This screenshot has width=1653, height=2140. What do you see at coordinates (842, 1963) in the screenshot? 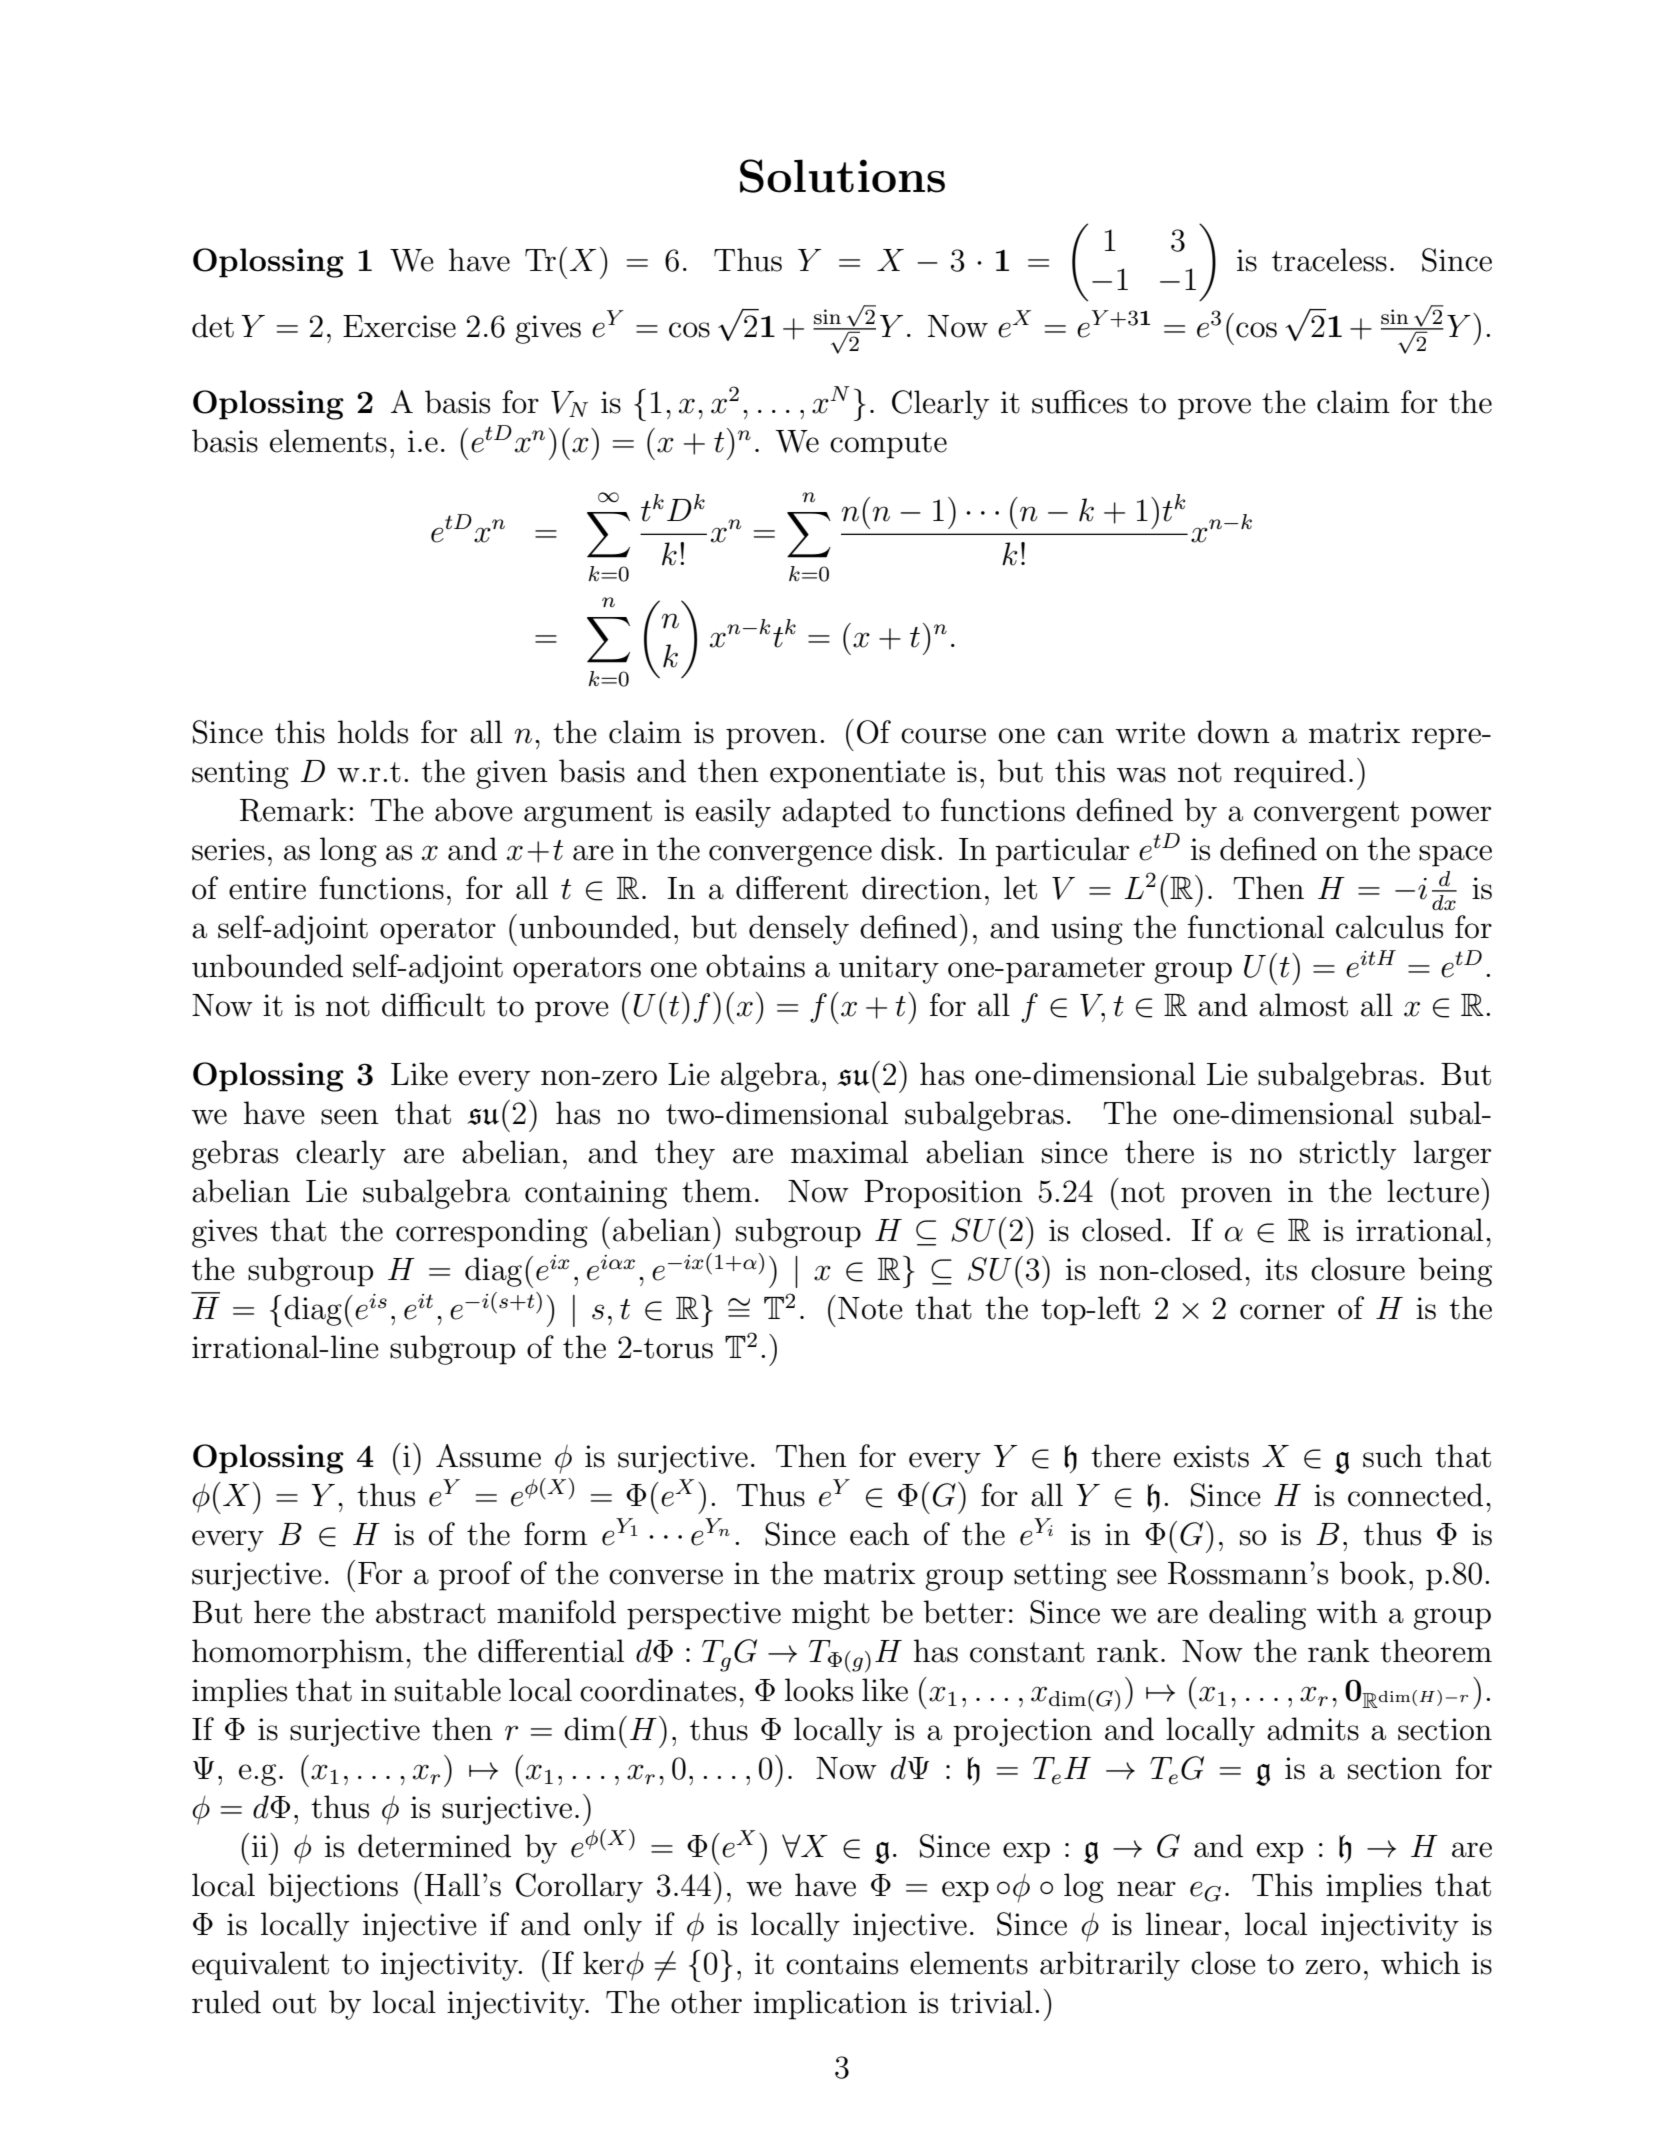
I see `contains` at bounding box center [842, 1963].
